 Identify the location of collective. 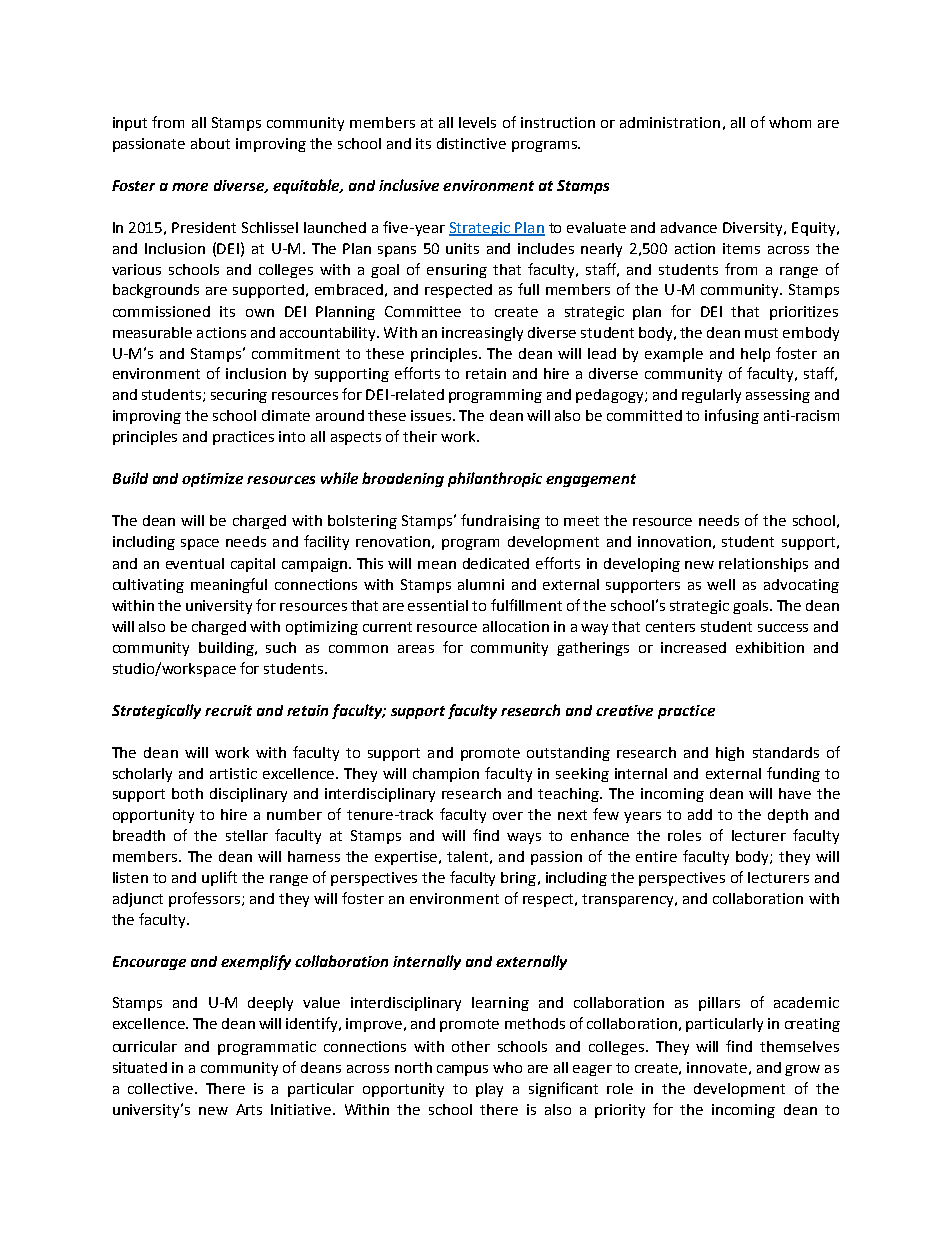
(162, 1088).
